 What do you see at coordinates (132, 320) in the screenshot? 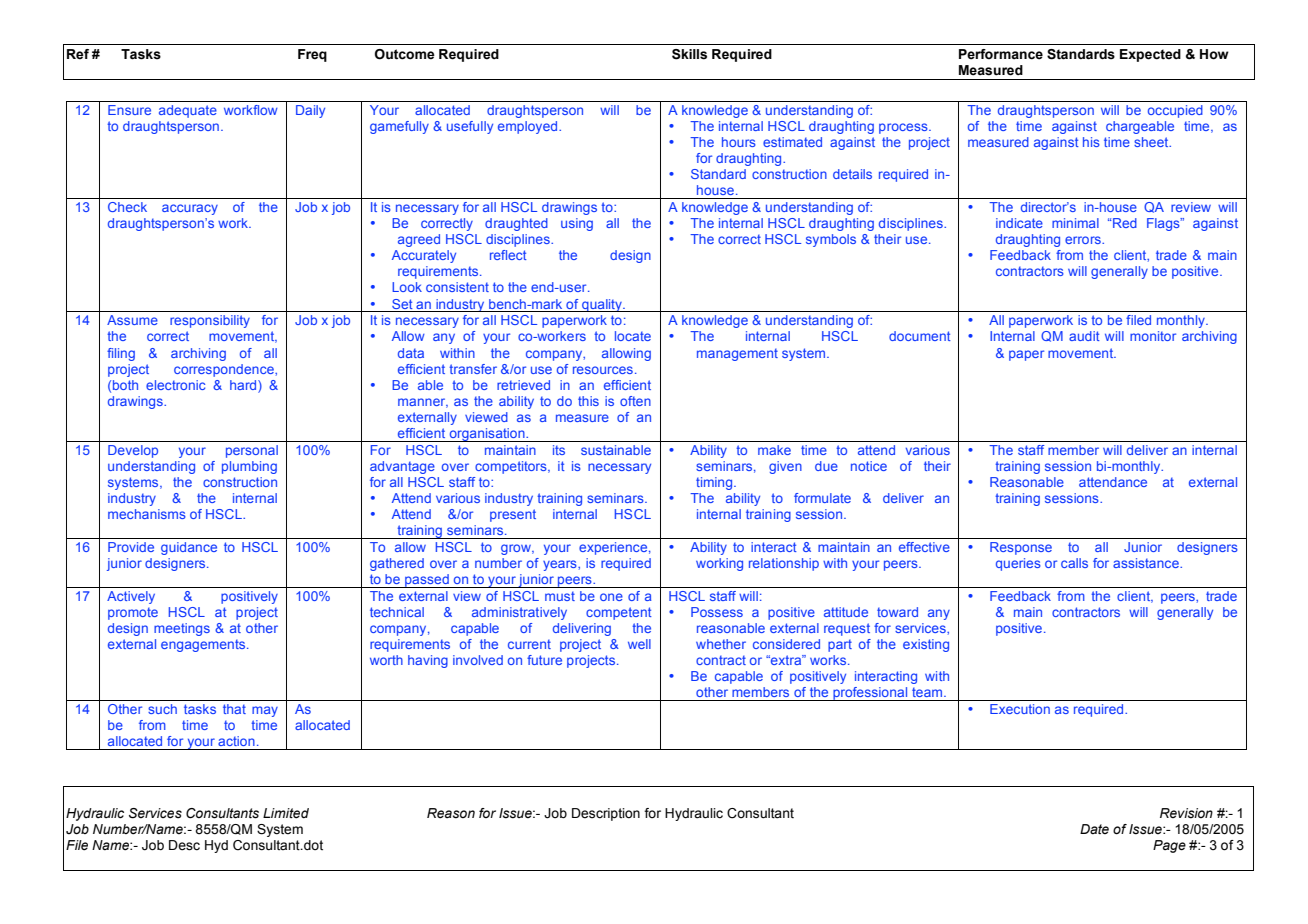
I see `Assume` at bounding box center [132, 320].
